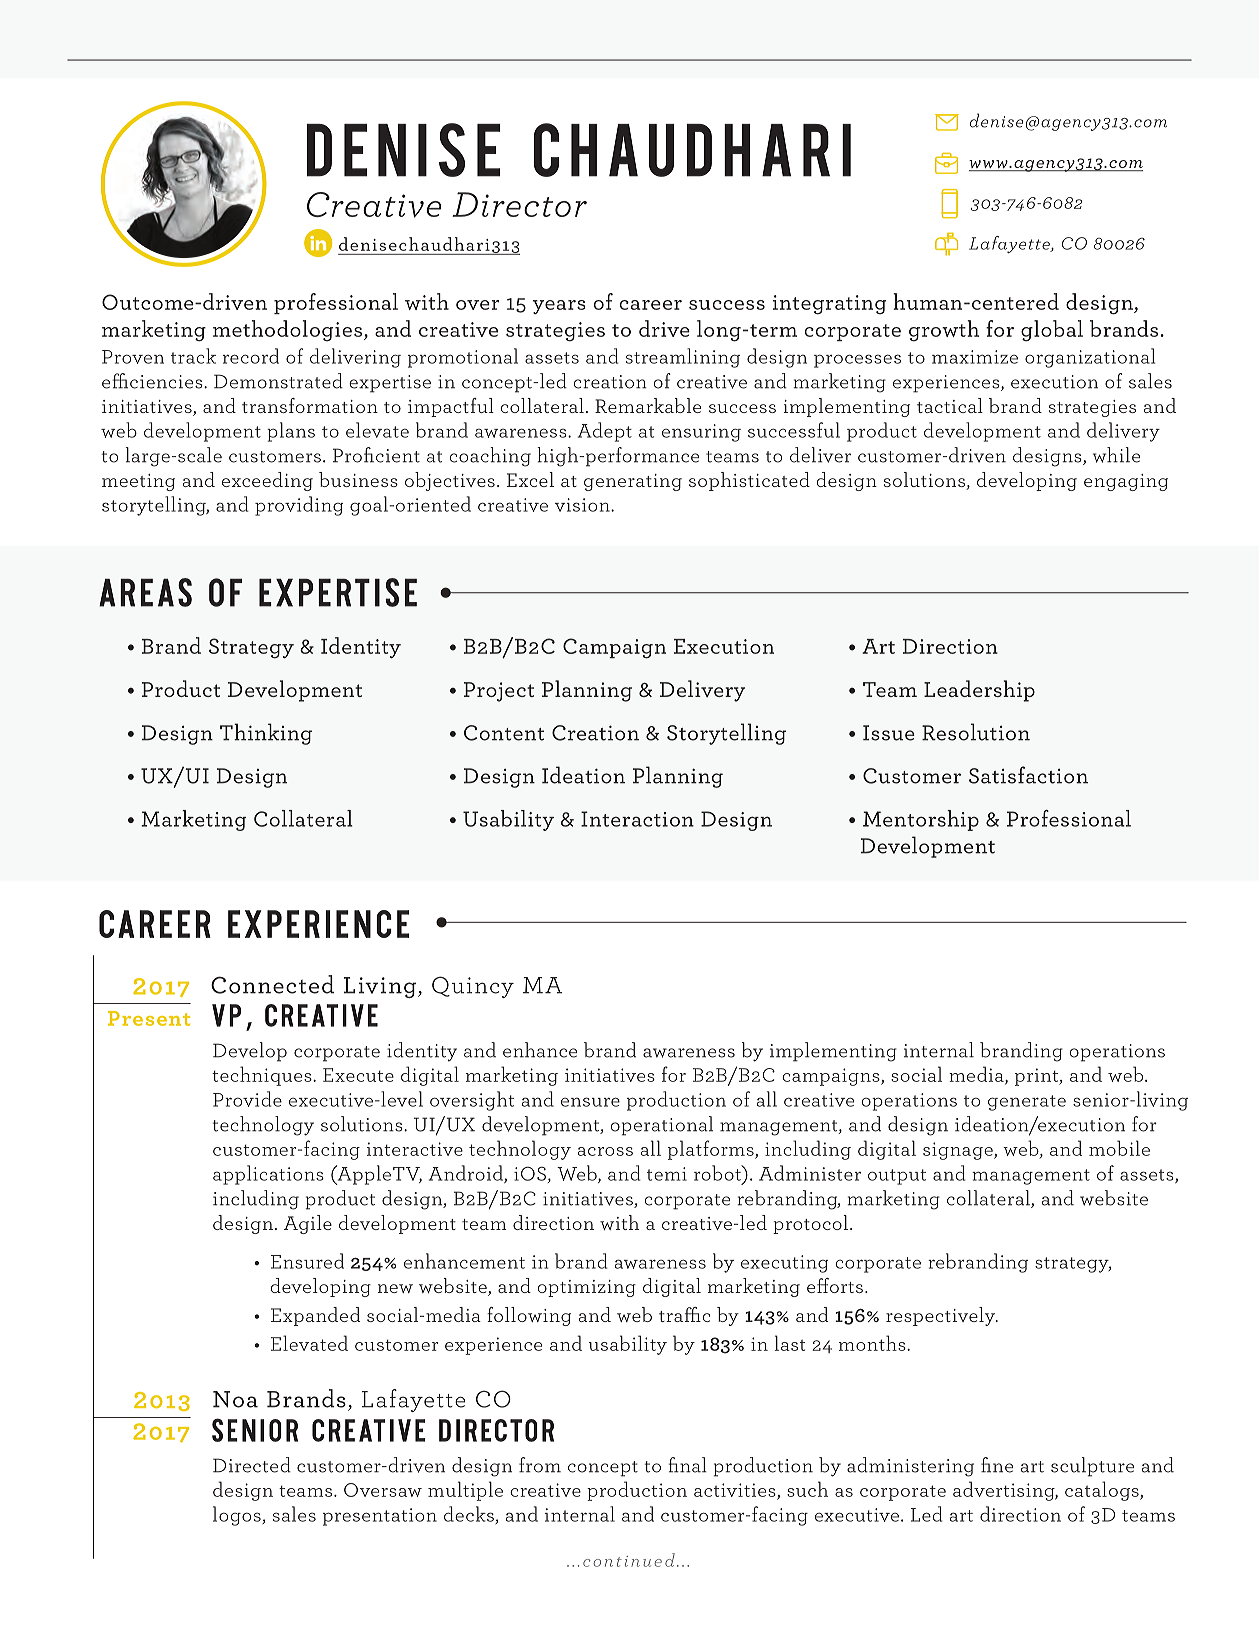  Describe the element at coordinates (687, 1465) in the page. I see `final` at that location.
